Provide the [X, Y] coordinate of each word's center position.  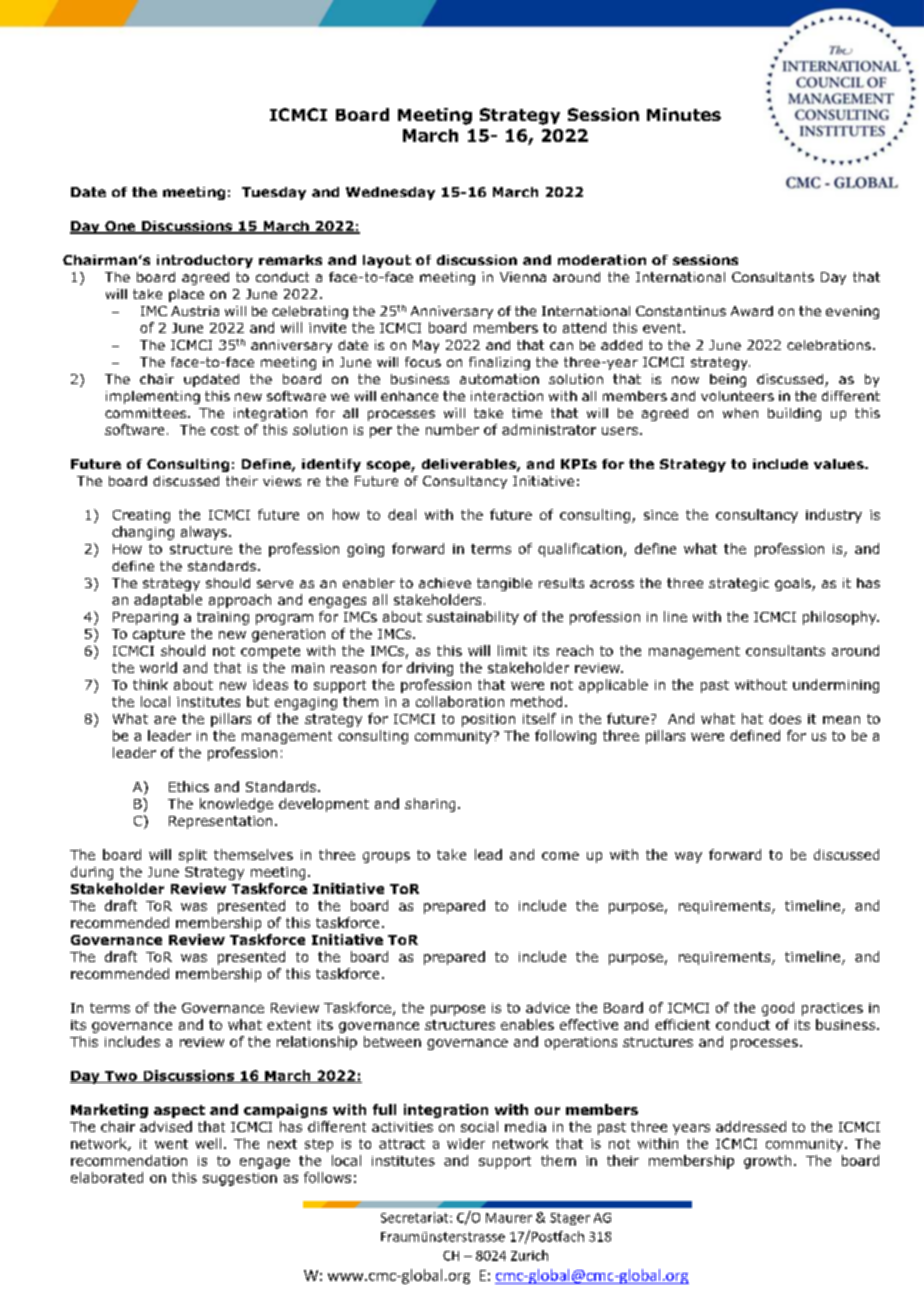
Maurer [509, 1218]
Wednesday [390, 193]
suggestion [240, 1179]
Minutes [684, 114]
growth [767, 1162]
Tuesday [274, 193]
